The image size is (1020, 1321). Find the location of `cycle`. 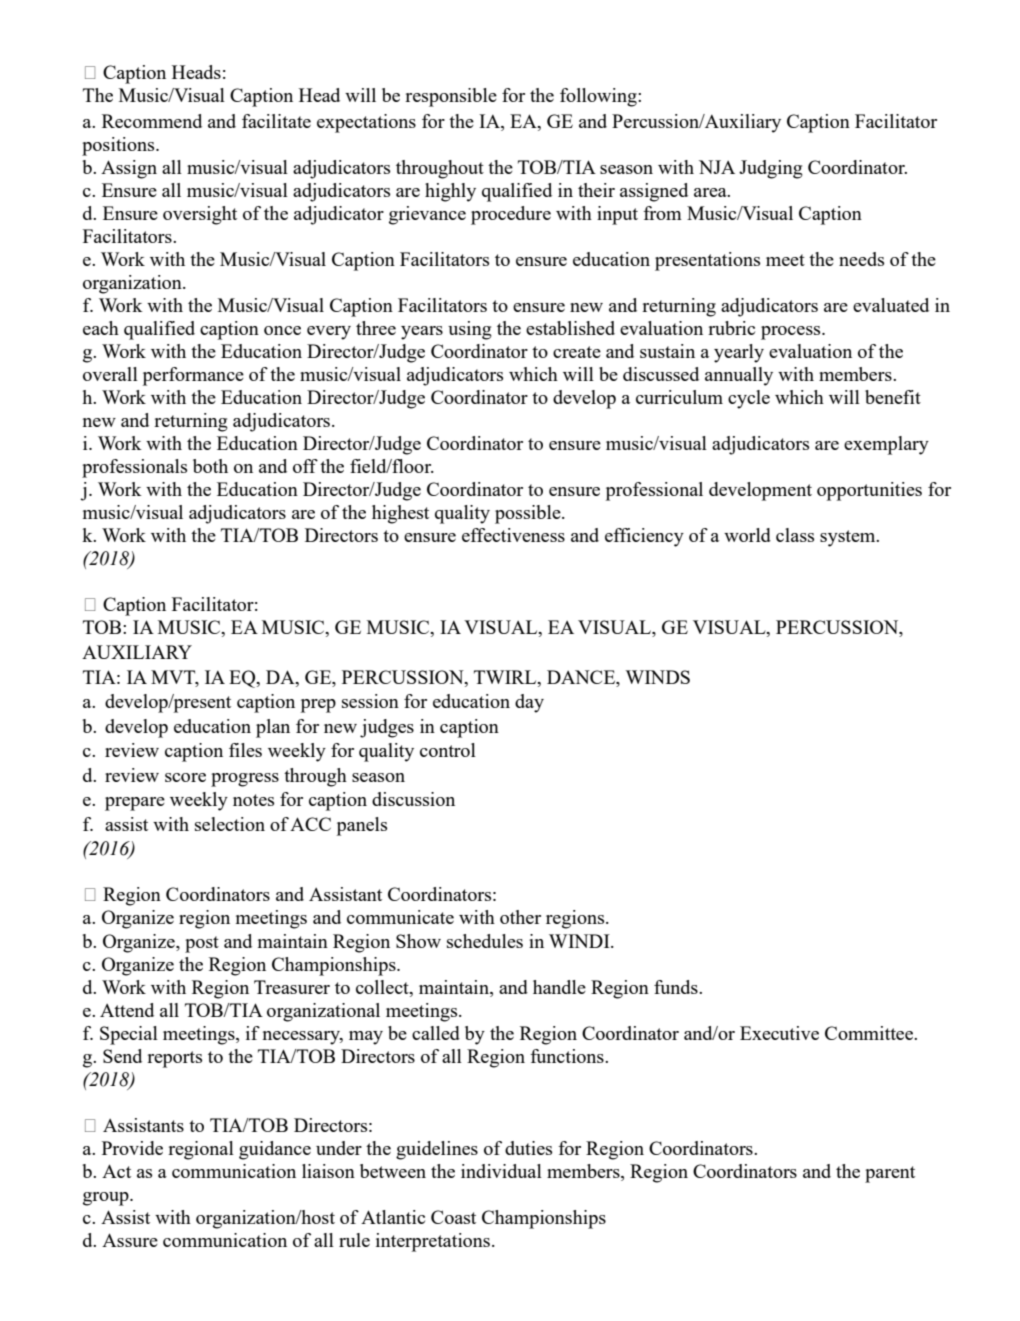

cycle is located at coordinates (749, 399).
